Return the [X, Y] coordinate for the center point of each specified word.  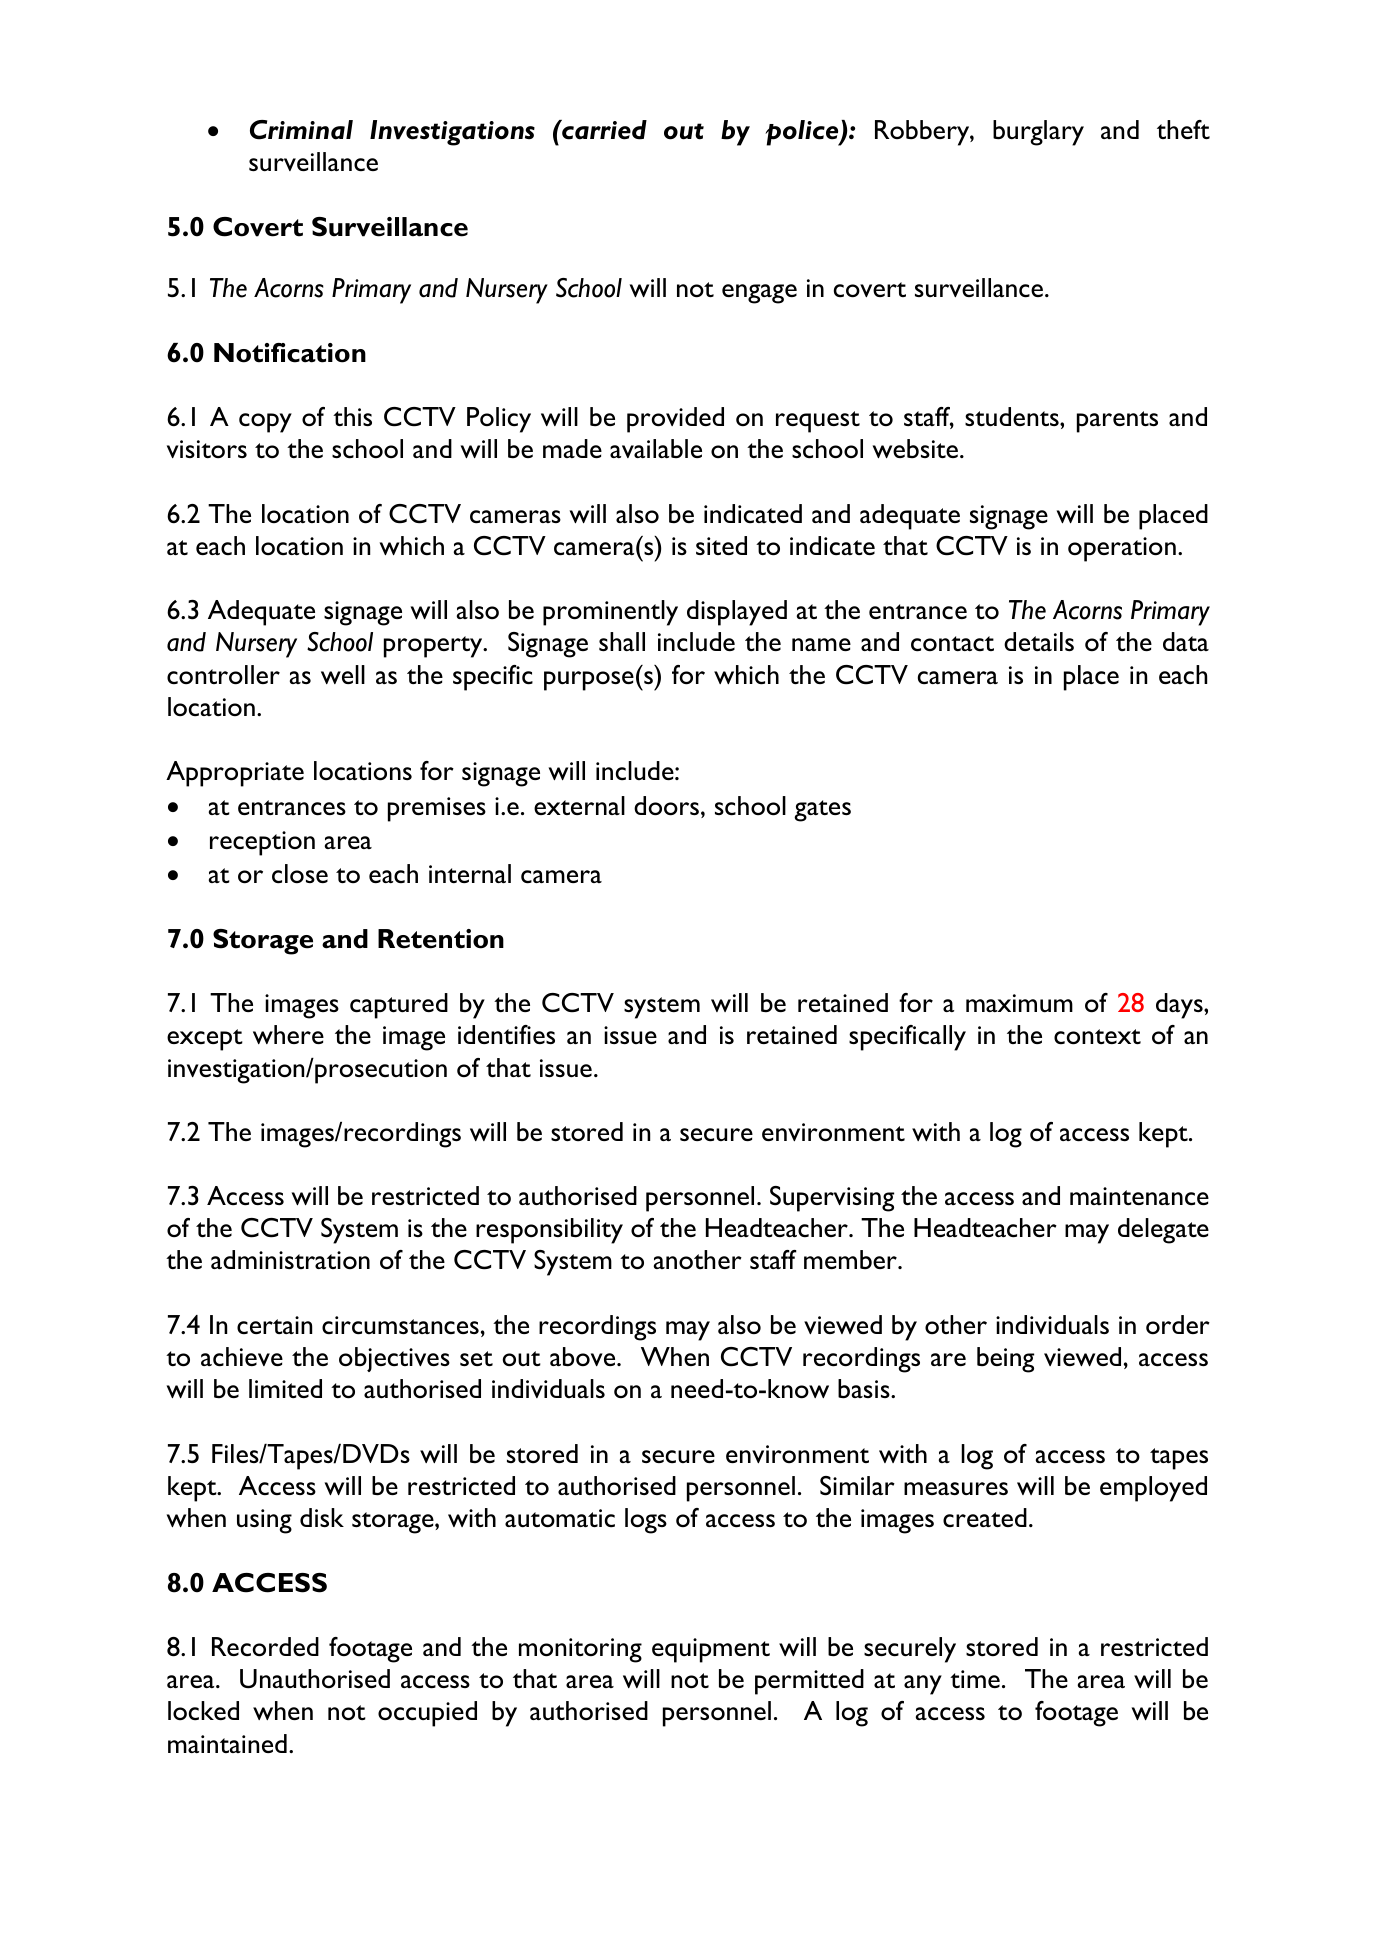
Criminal [301, 130]
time [975, 1679]
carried [603, 130]
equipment [711, 1650]
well [343, 674]
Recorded [265, 1647]
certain [274, 1325]
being [1005, 1360]
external [579, 805]
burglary [1038, 133]
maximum [1019, 1003]
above [584, 1357]
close [300, 874]
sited [721, 545]
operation [1122, 549]
